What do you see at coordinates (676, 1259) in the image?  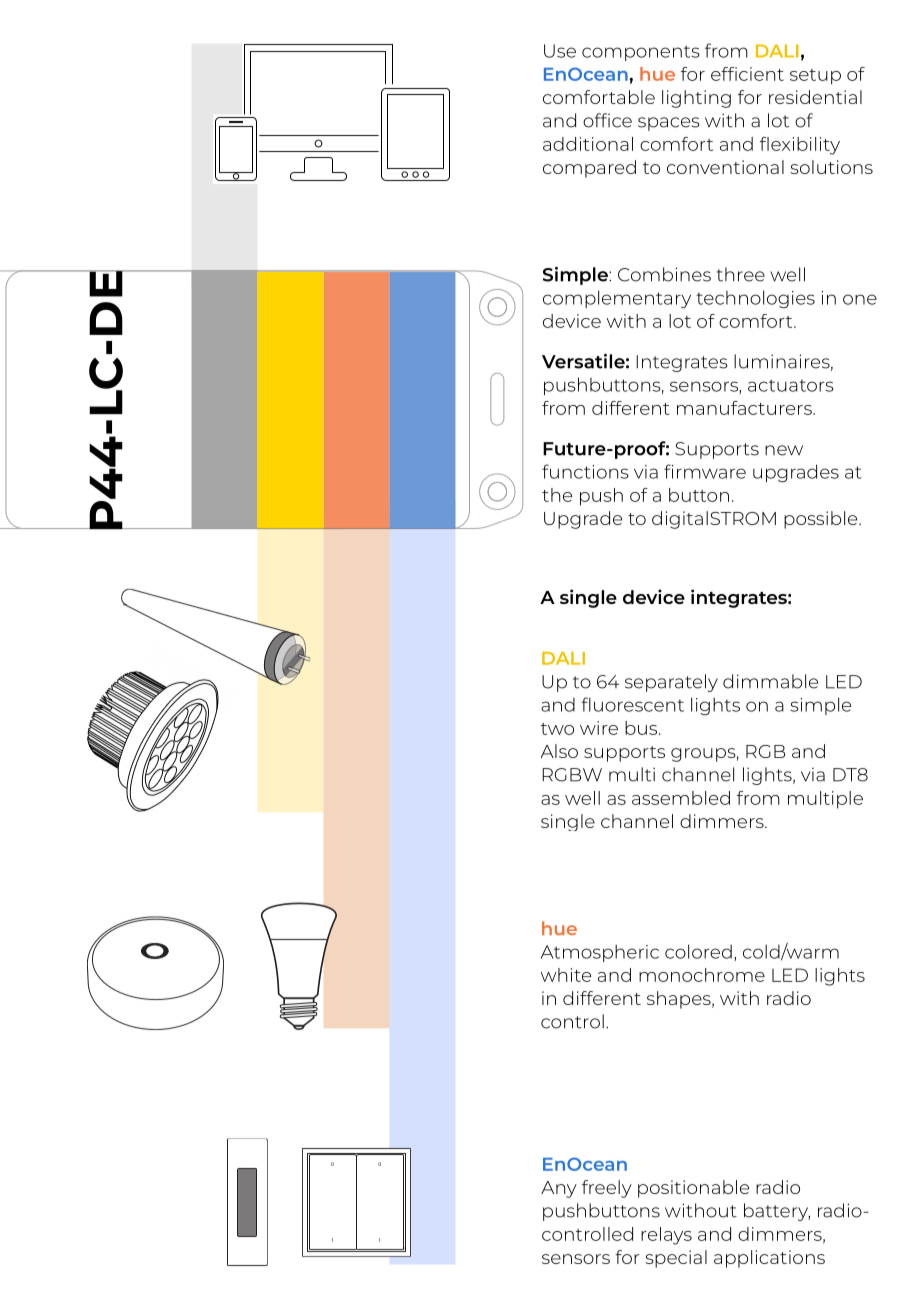 I see `special` at bounding box center [676, 1259].
